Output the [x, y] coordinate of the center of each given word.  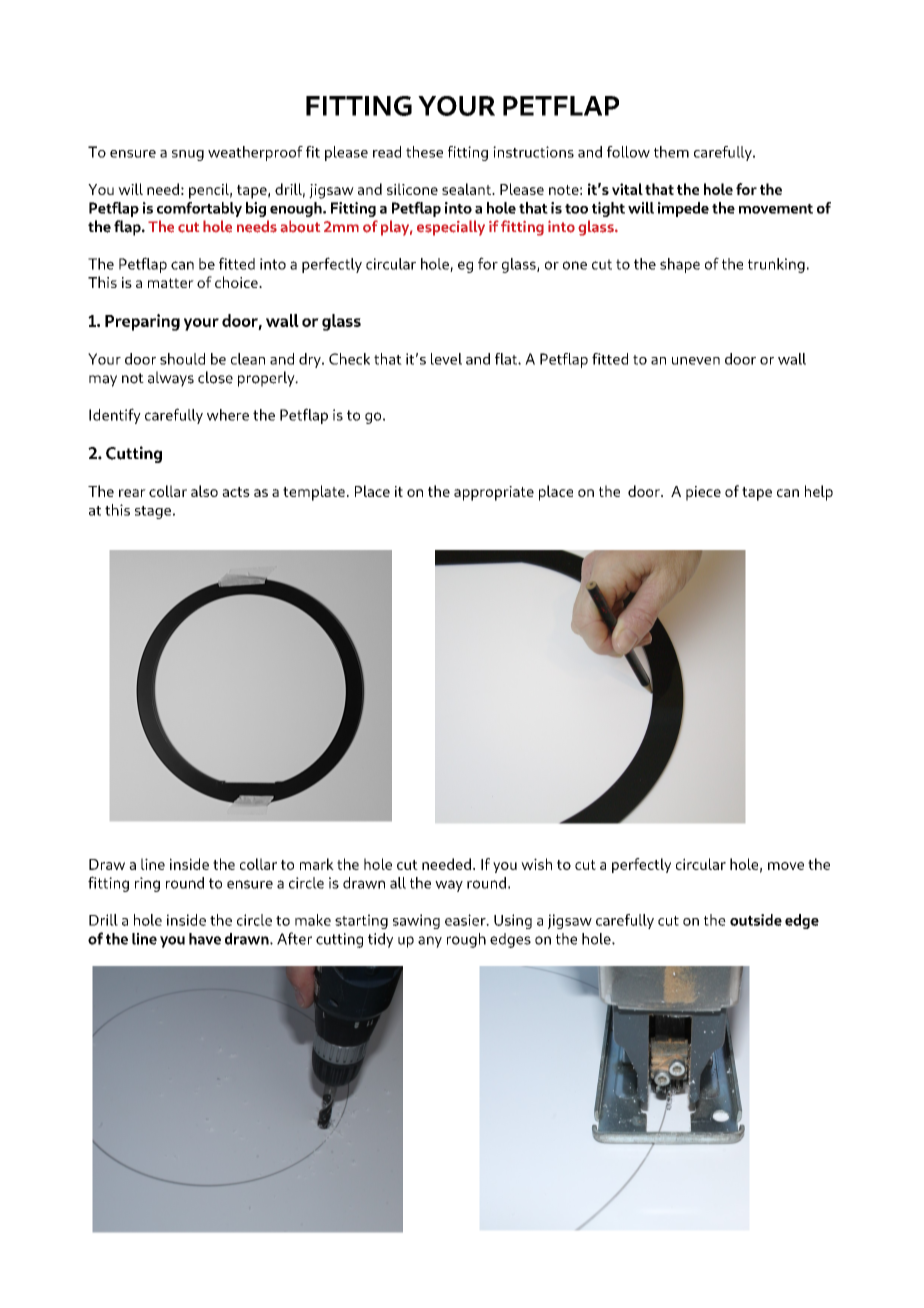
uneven [696, 361]
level [446, 359]
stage [153, 512]
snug [188, 155]
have [205, 939]
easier [466, 920]
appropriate [494, 493]
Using [513, 921]
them [671, 152]
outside [756, 920]
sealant [467, 189]
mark [317, 864]
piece [703, 493]
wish [536, 864]
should [182, 359]
